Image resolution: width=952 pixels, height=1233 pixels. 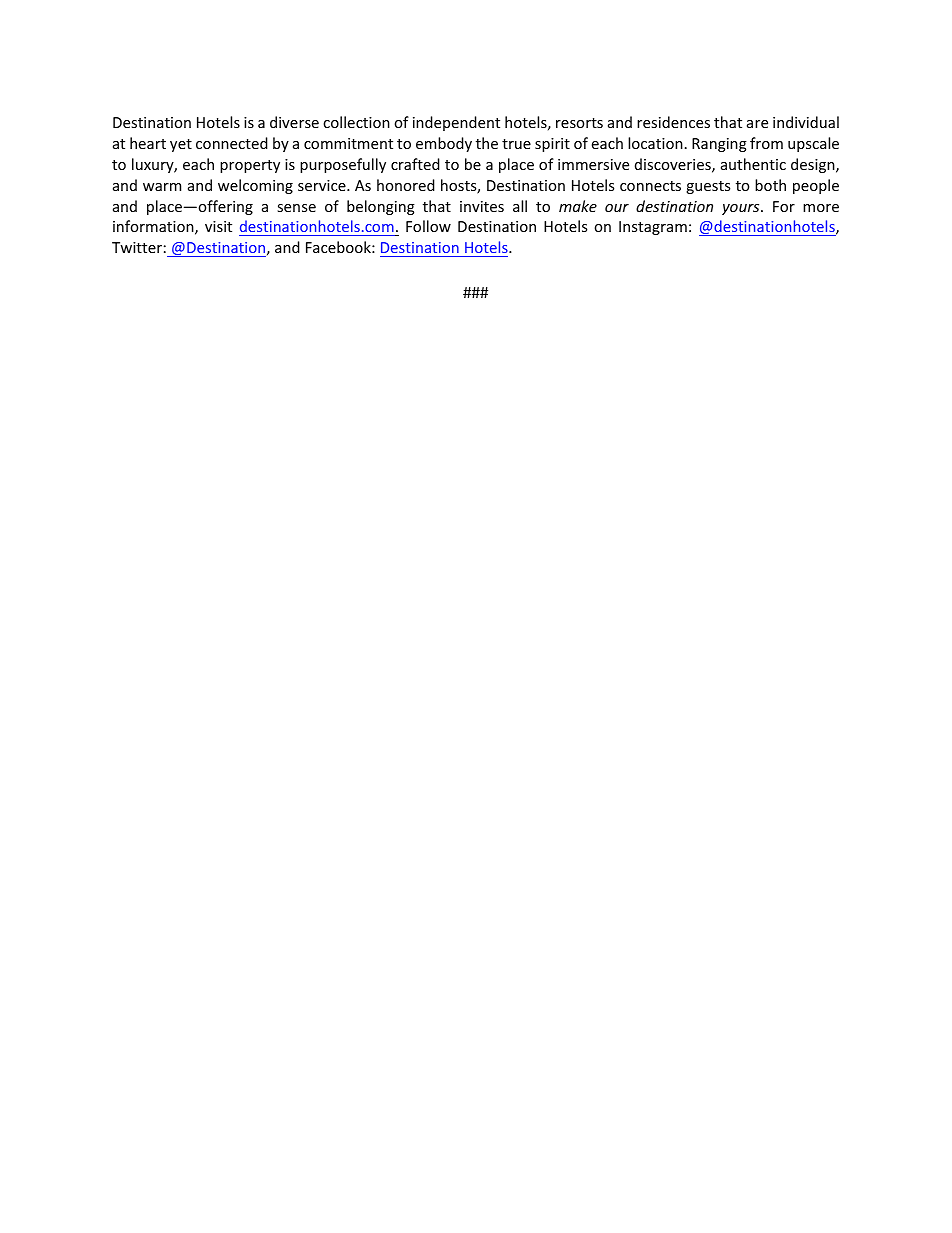 I want to click on Twitter, so click(x=137, y=247).
